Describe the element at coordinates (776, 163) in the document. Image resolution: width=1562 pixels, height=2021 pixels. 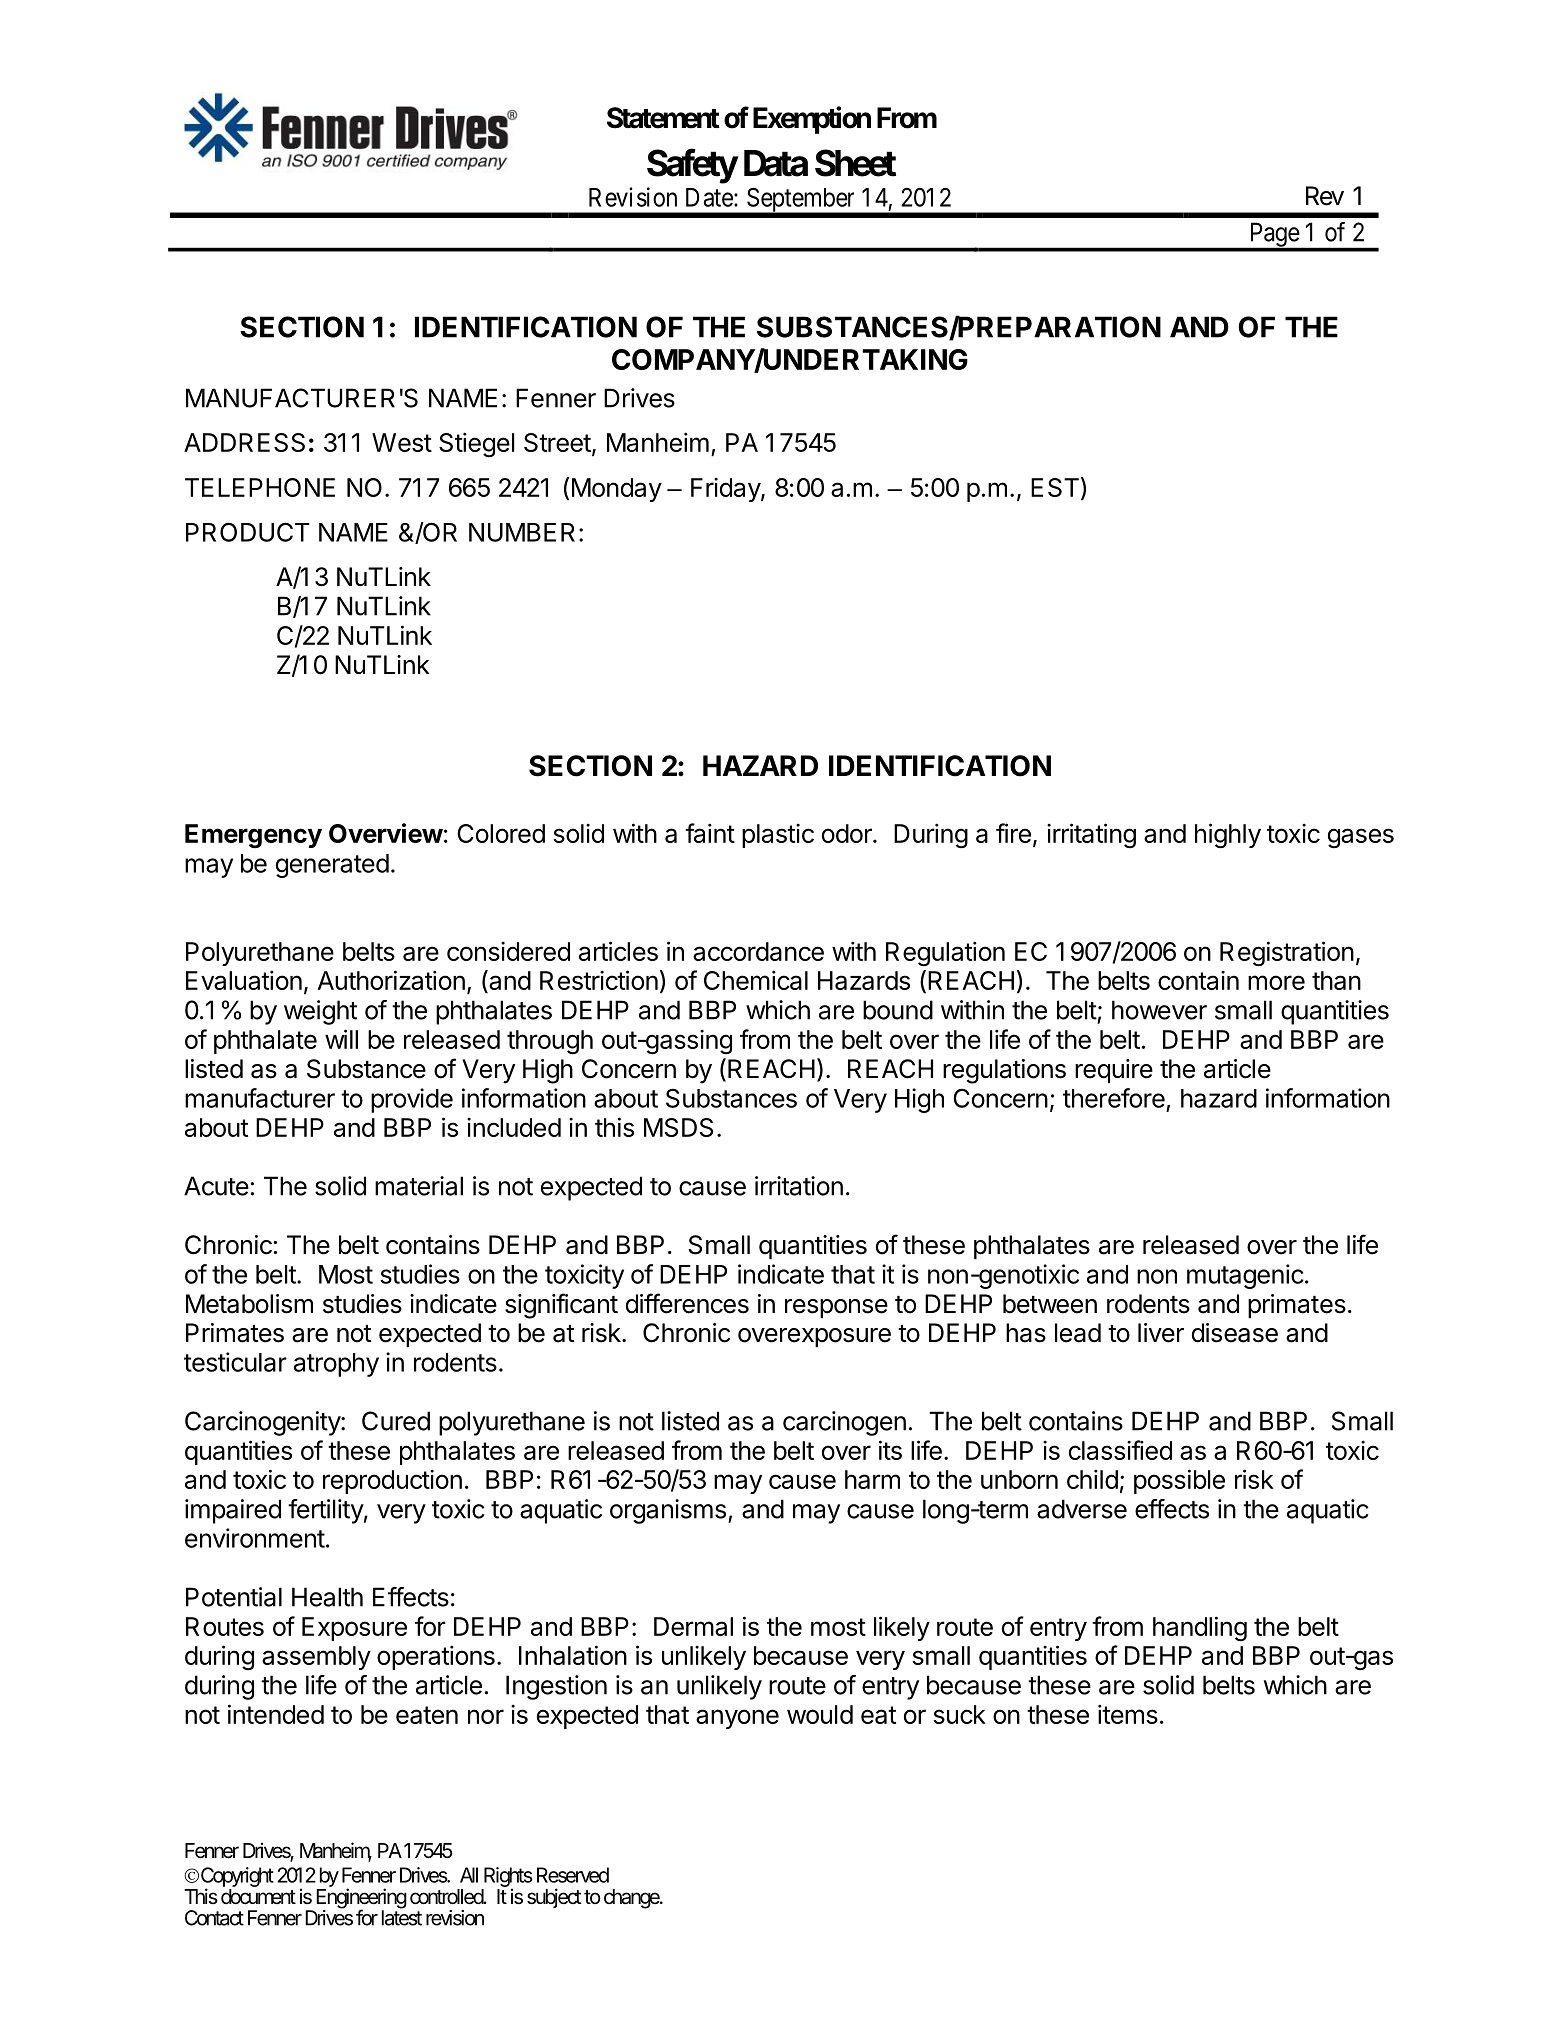
I see `Data` at that location.
